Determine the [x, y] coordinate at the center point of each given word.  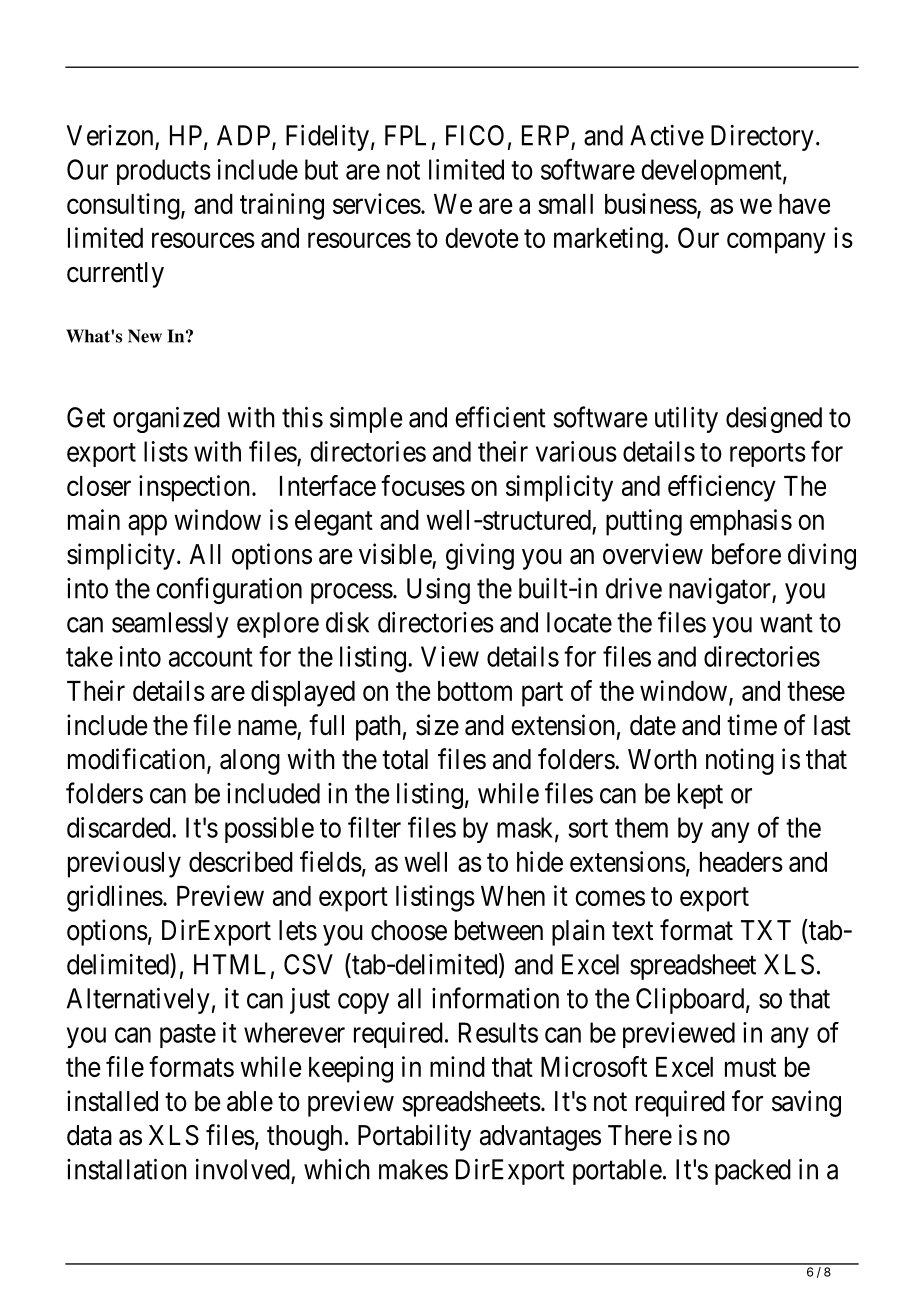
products [164, 172]
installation [127, 1169]
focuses [423, 485]
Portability [414, 1137]
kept [700, 796]
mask [526, 828]
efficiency [722, 488]
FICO [475, 135]
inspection [194, 488]
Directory [762, 138]
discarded [120, 827]
